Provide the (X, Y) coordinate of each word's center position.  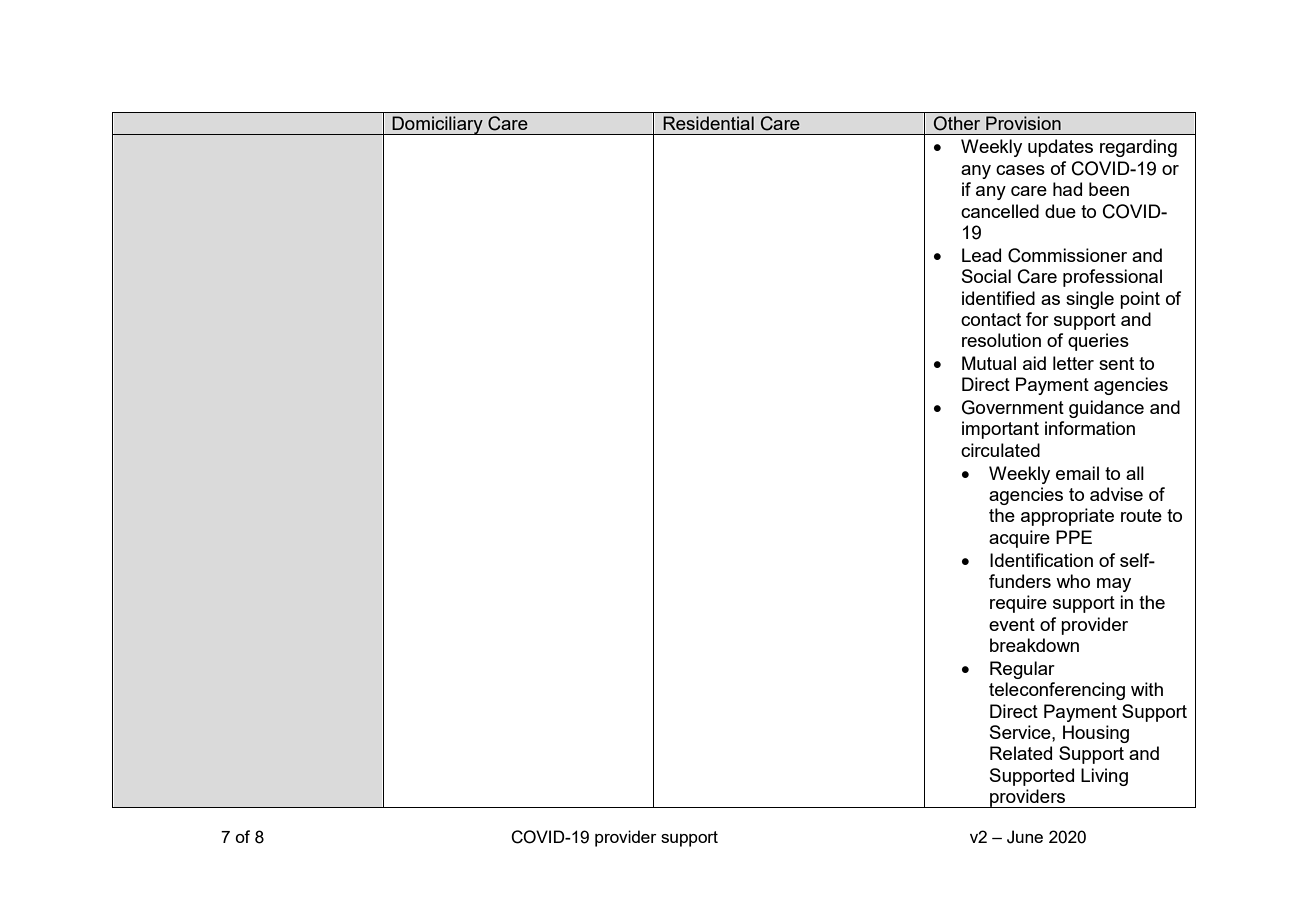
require (1018, 604)
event (1012, 624)
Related (1021, 753)
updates (1060, 148)
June (1025, 837)
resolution (1001, 340)
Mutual (989, 363)
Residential (708, 123)
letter (1073, 363)
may (1114, 585)
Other (957, 123)
